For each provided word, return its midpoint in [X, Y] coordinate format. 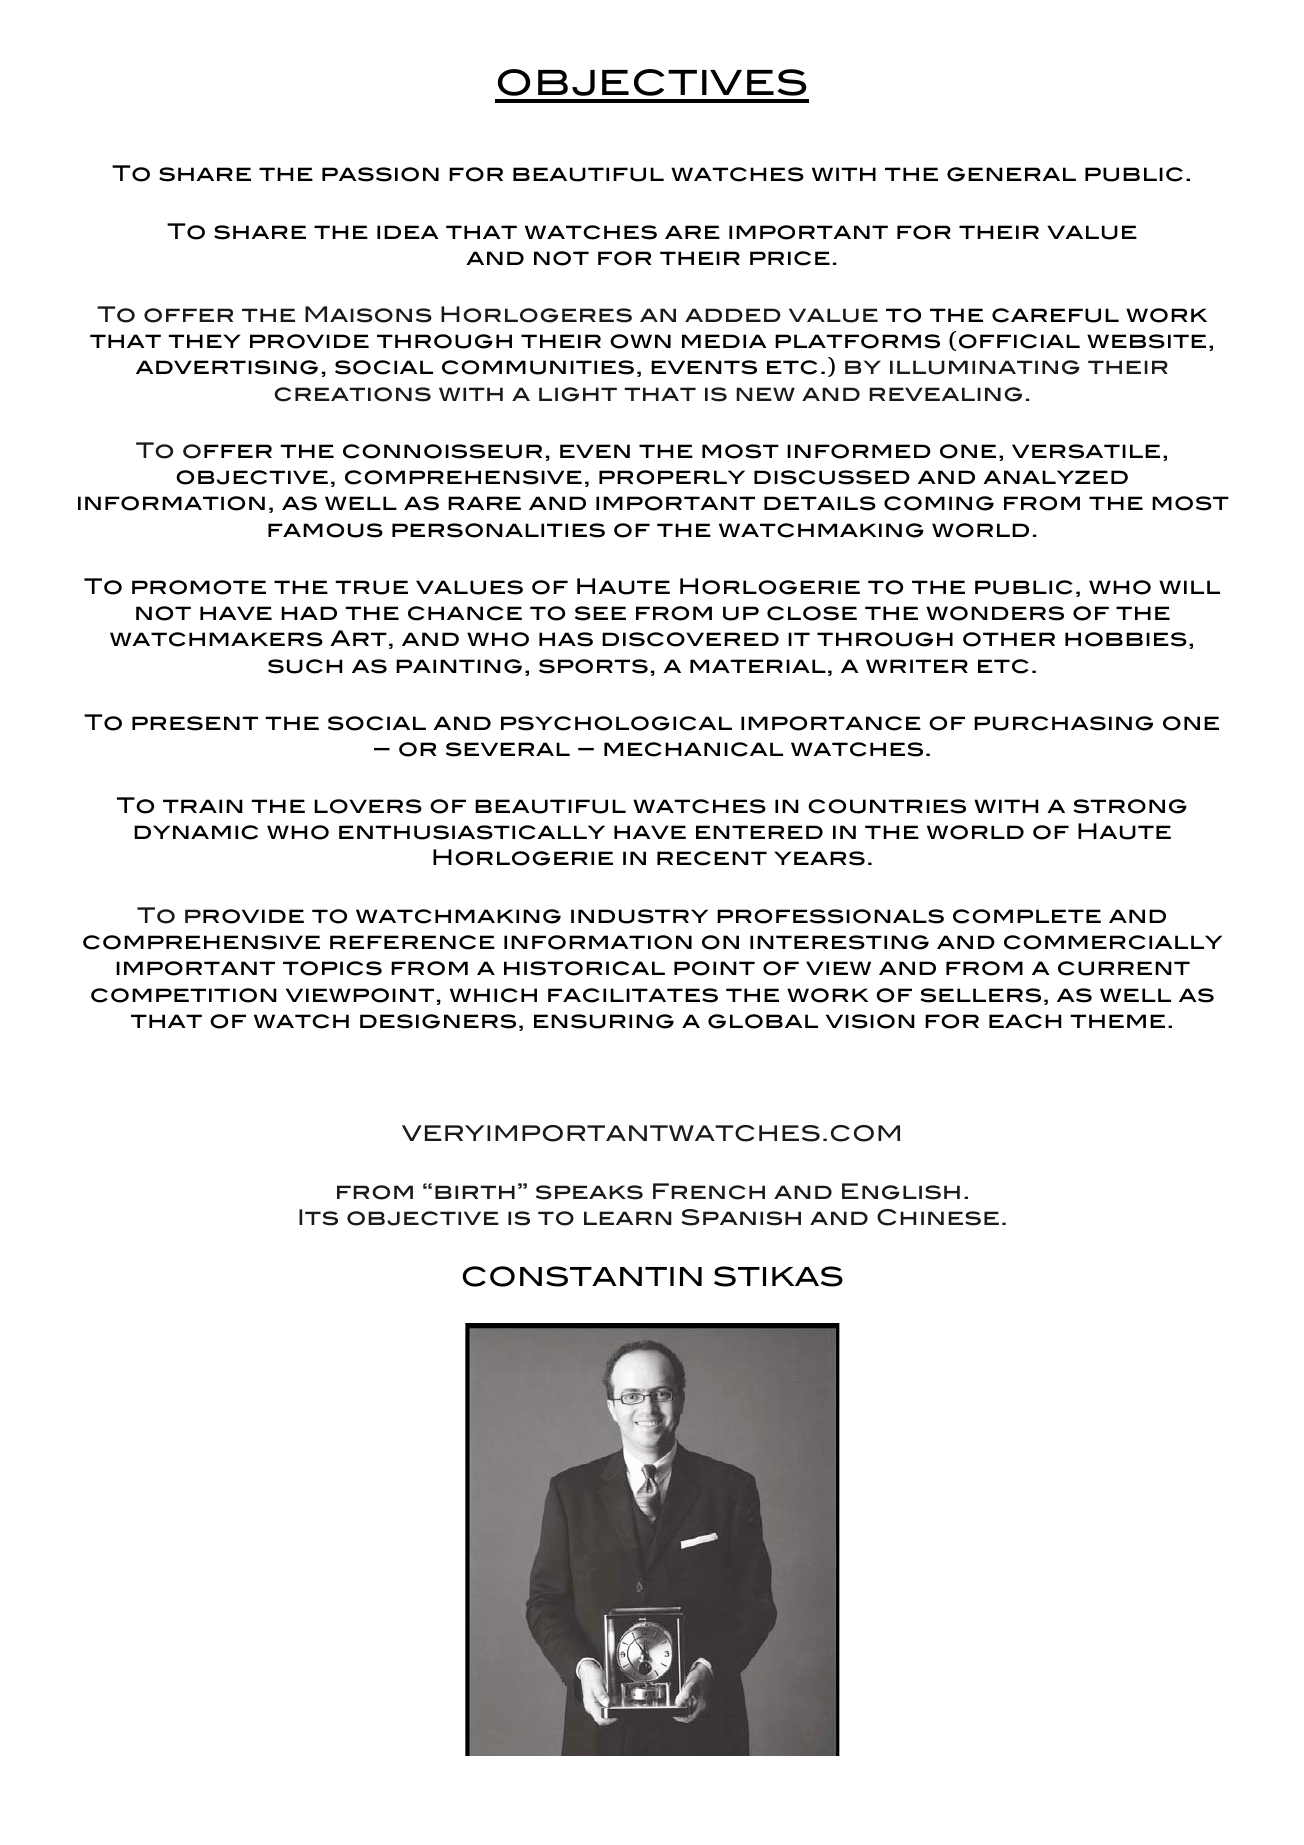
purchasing [1063, 723]
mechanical [693, 749]
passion [380, 174]
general [1011, 174]
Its [318, 1217]
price [790, 258]
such [305, 666]
